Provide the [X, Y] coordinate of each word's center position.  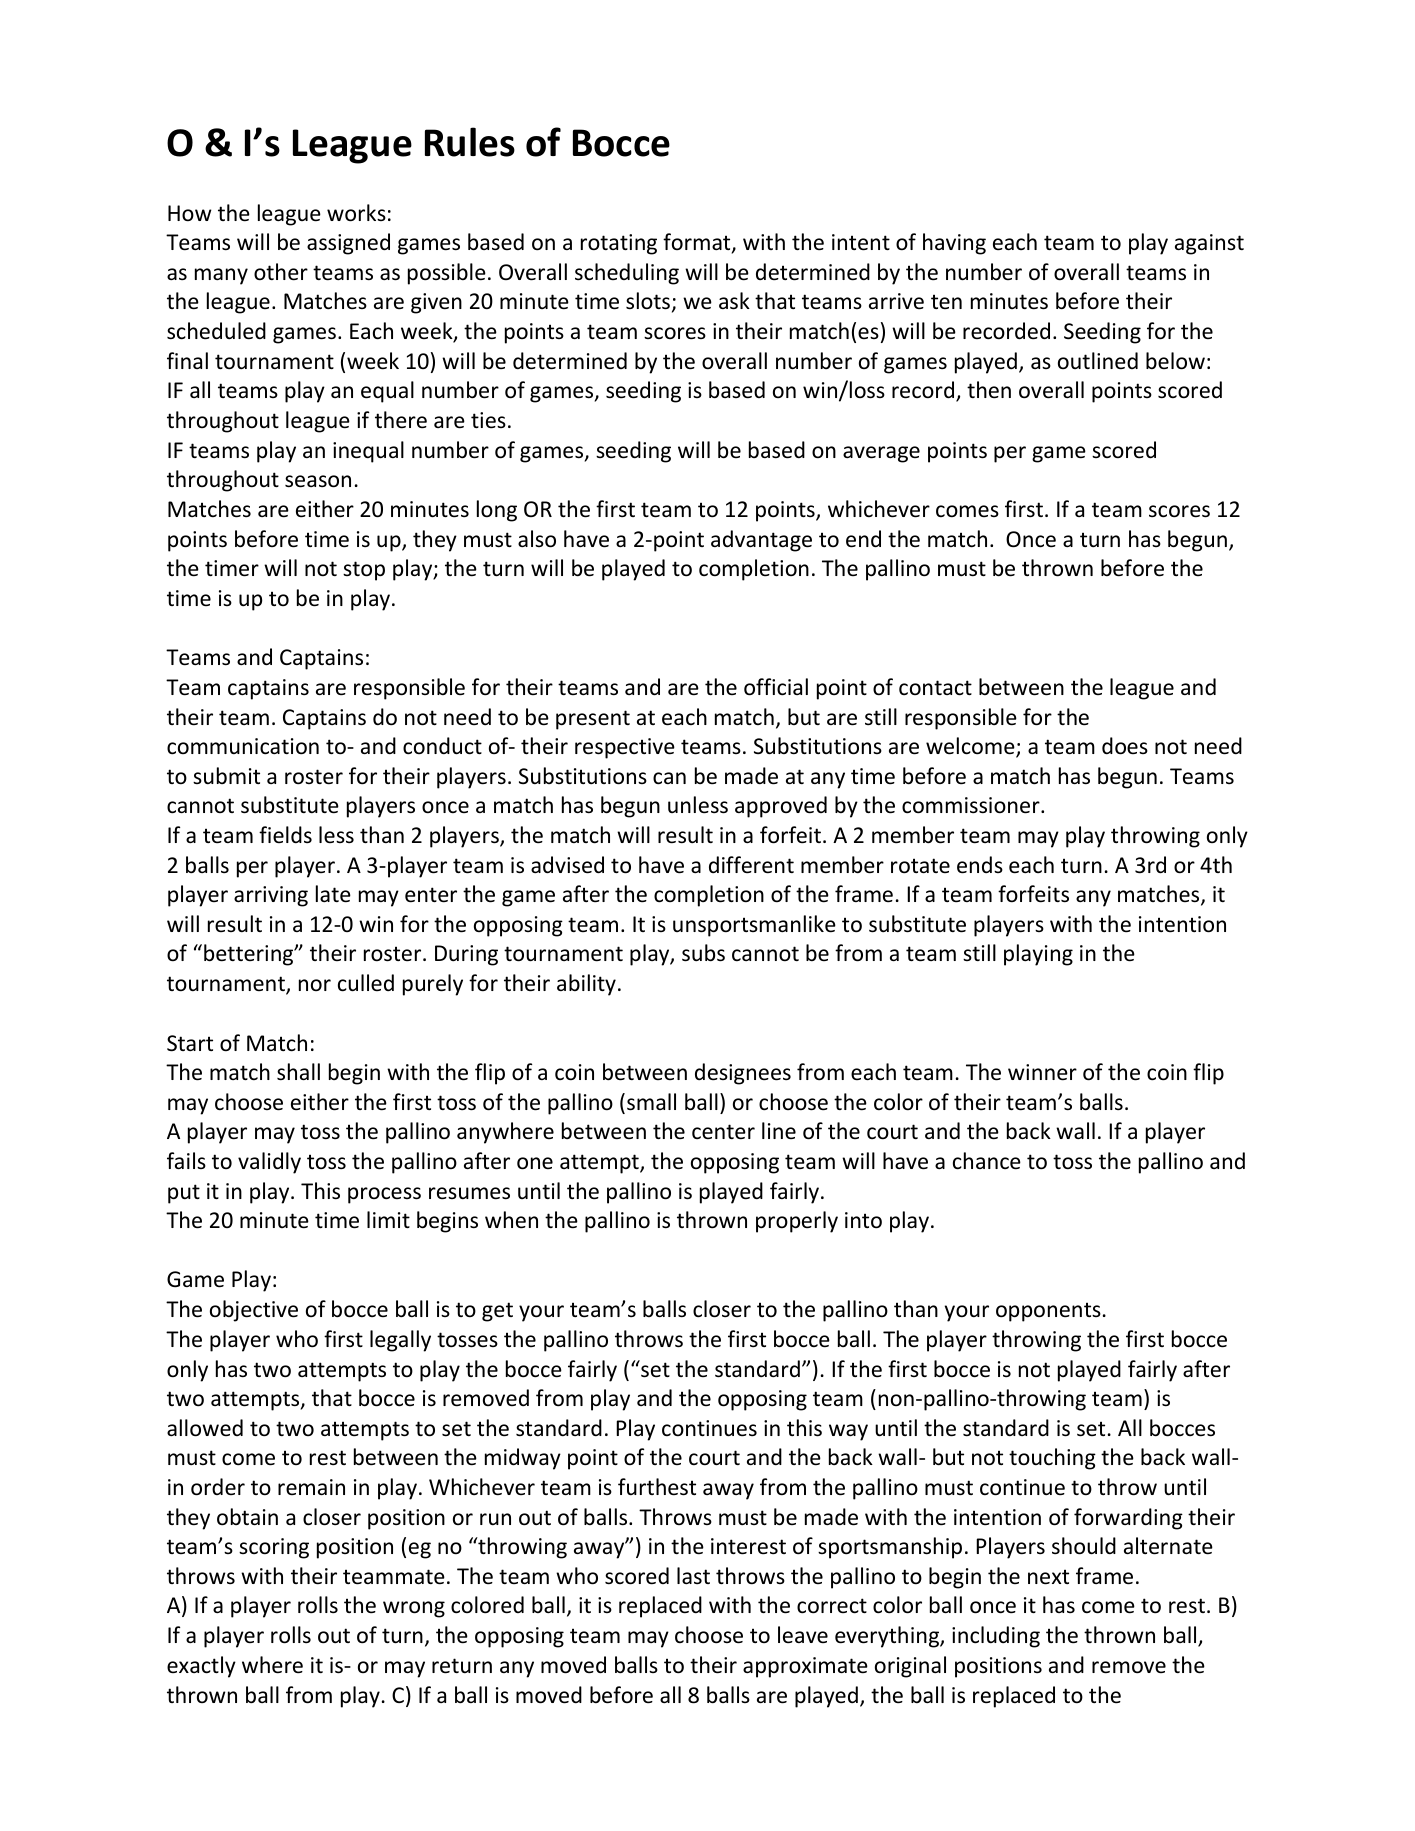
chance [987, 1161]
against [1209, 244]
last [693, 1575]
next [1048, 1577]
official [776, 687]
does [1125, 746]
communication [243, 746]
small [651, 1102]
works [356, 213]
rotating [619, 244]
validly [269, 1163]
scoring [274, 1548]
